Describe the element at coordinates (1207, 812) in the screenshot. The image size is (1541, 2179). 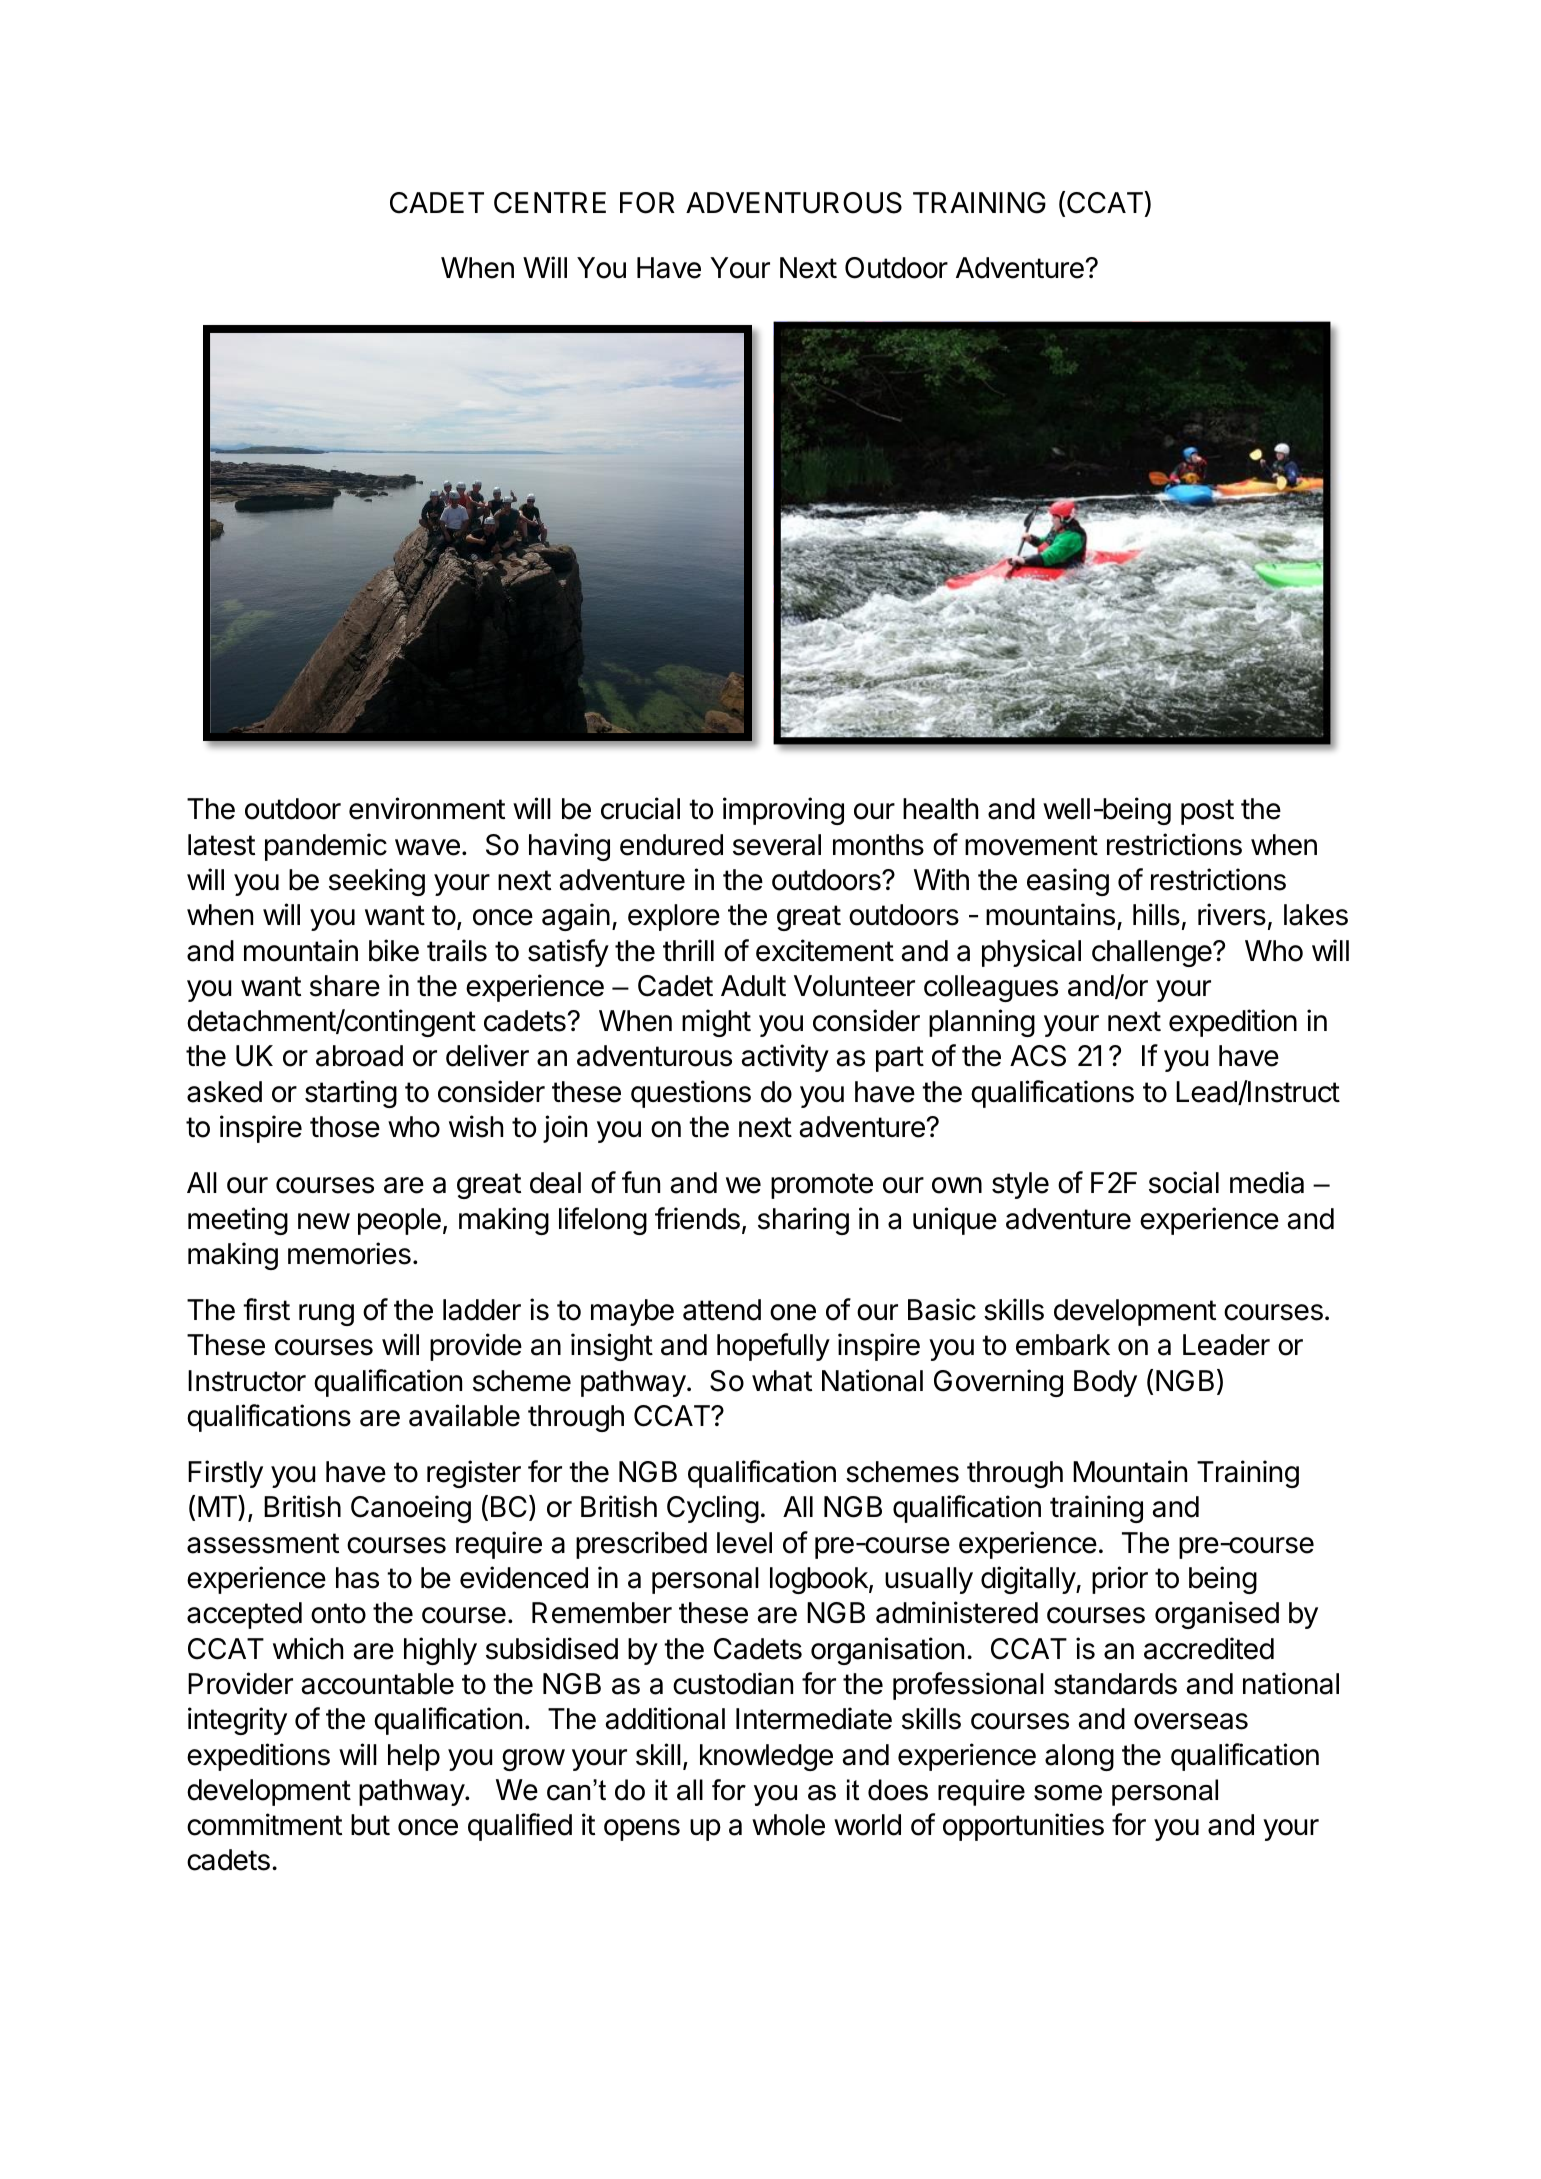
I see `post` at that location.
